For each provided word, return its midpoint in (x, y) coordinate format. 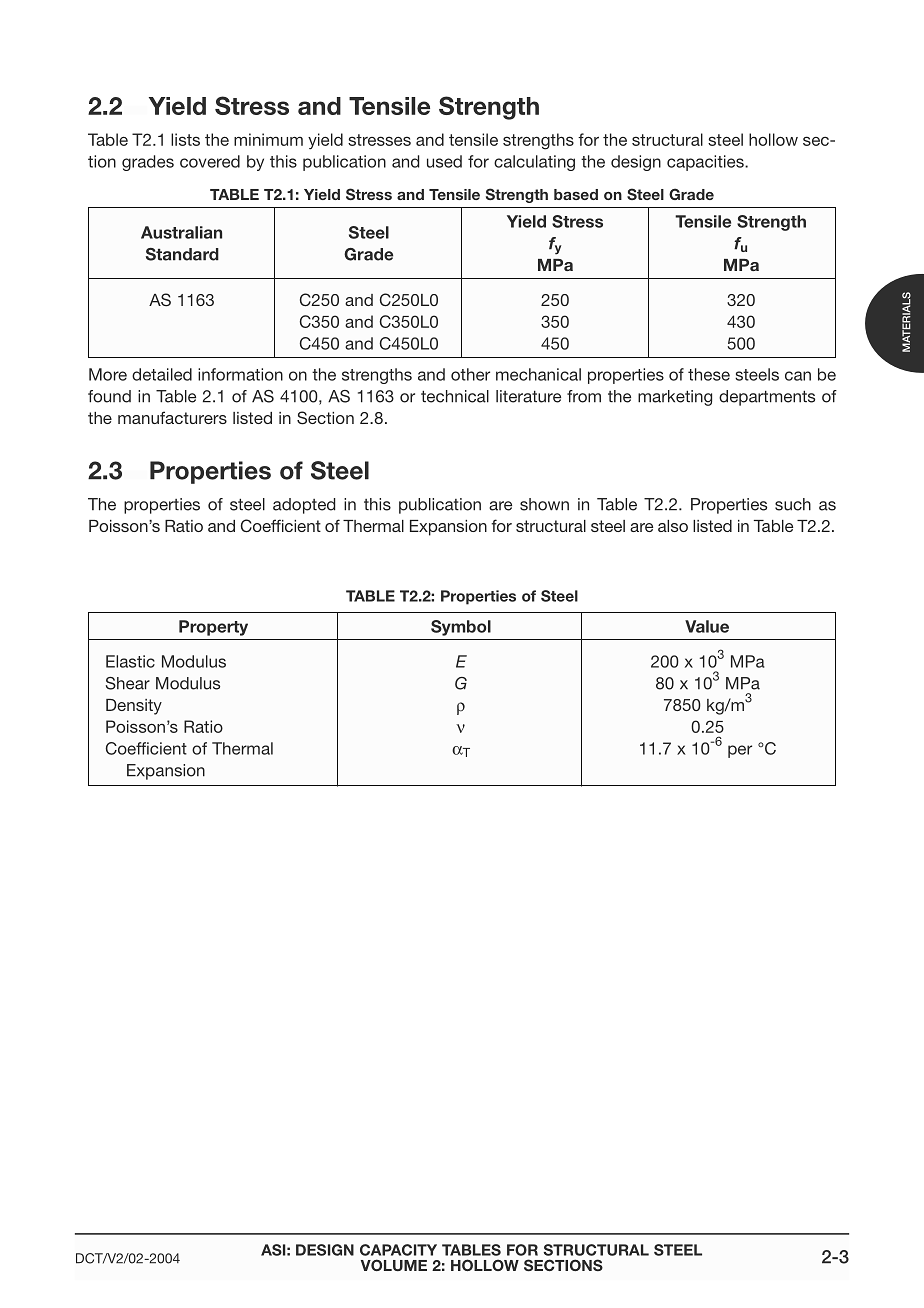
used (444, 161)
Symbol (461, 628)
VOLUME (394, 1265)
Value (707, 626)
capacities (706, 163)
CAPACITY (398, 1250)
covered (210, 161)
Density (134, 707)
